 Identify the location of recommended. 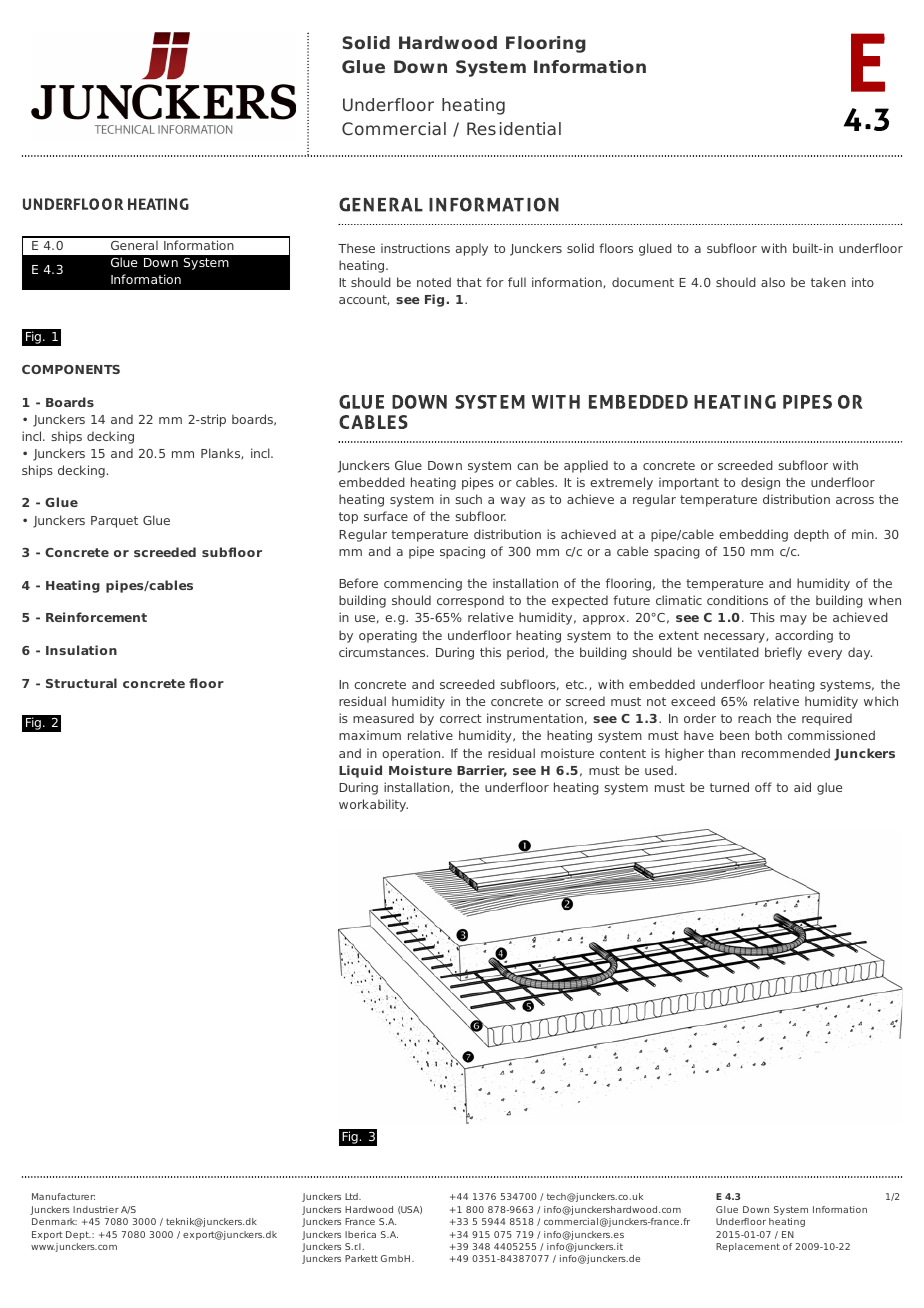
(786, 753).
